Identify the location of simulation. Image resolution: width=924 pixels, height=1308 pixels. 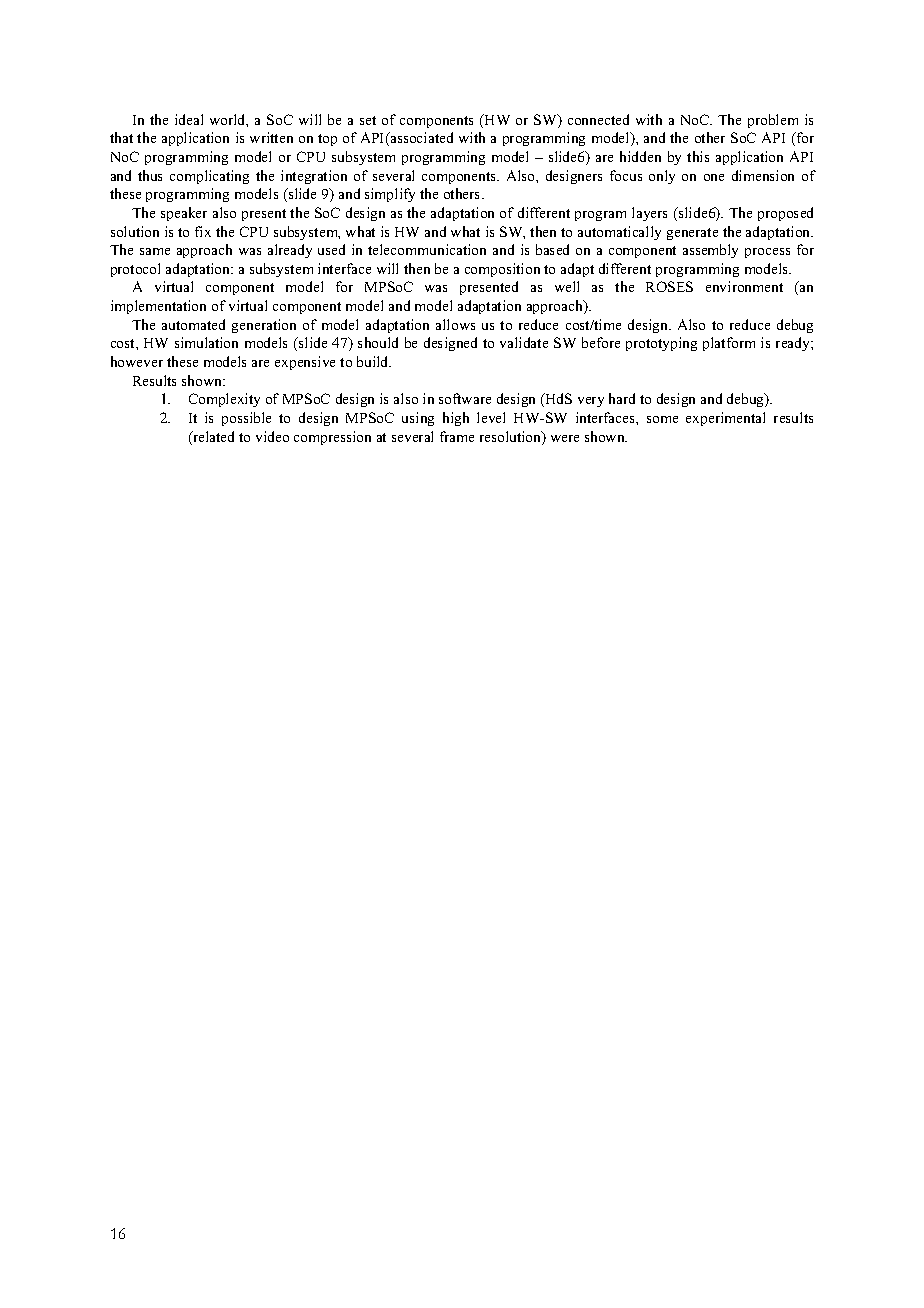
(206, 342).
